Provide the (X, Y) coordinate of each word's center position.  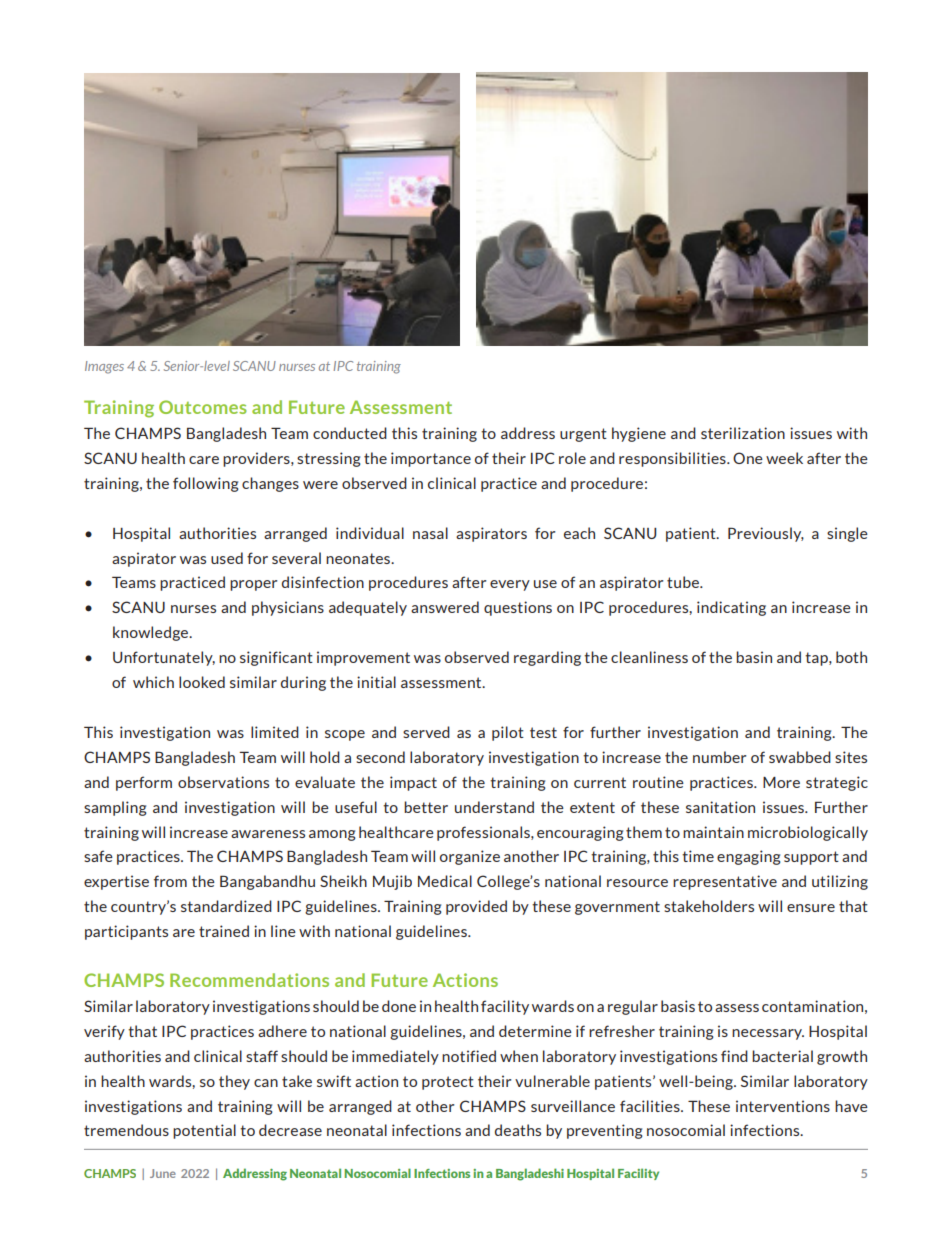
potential (204, 1131)
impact (413, 783)
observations (223, 782)
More (781, 782)
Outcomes (203, 407)
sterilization (743, 433)
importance (431, 459)
